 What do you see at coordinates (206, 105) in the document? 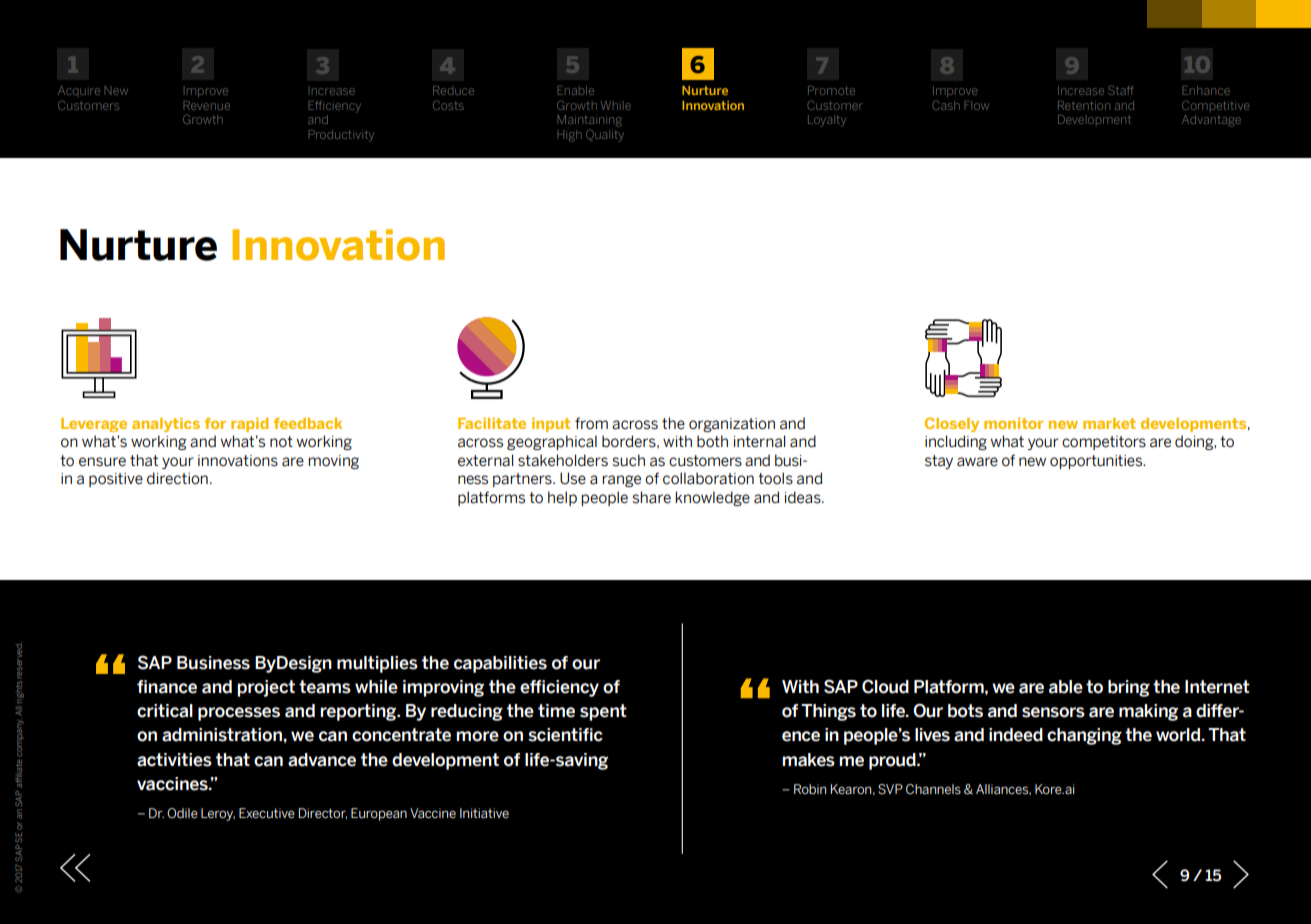
I see `Revenue` at bounding box center [206, 105].
